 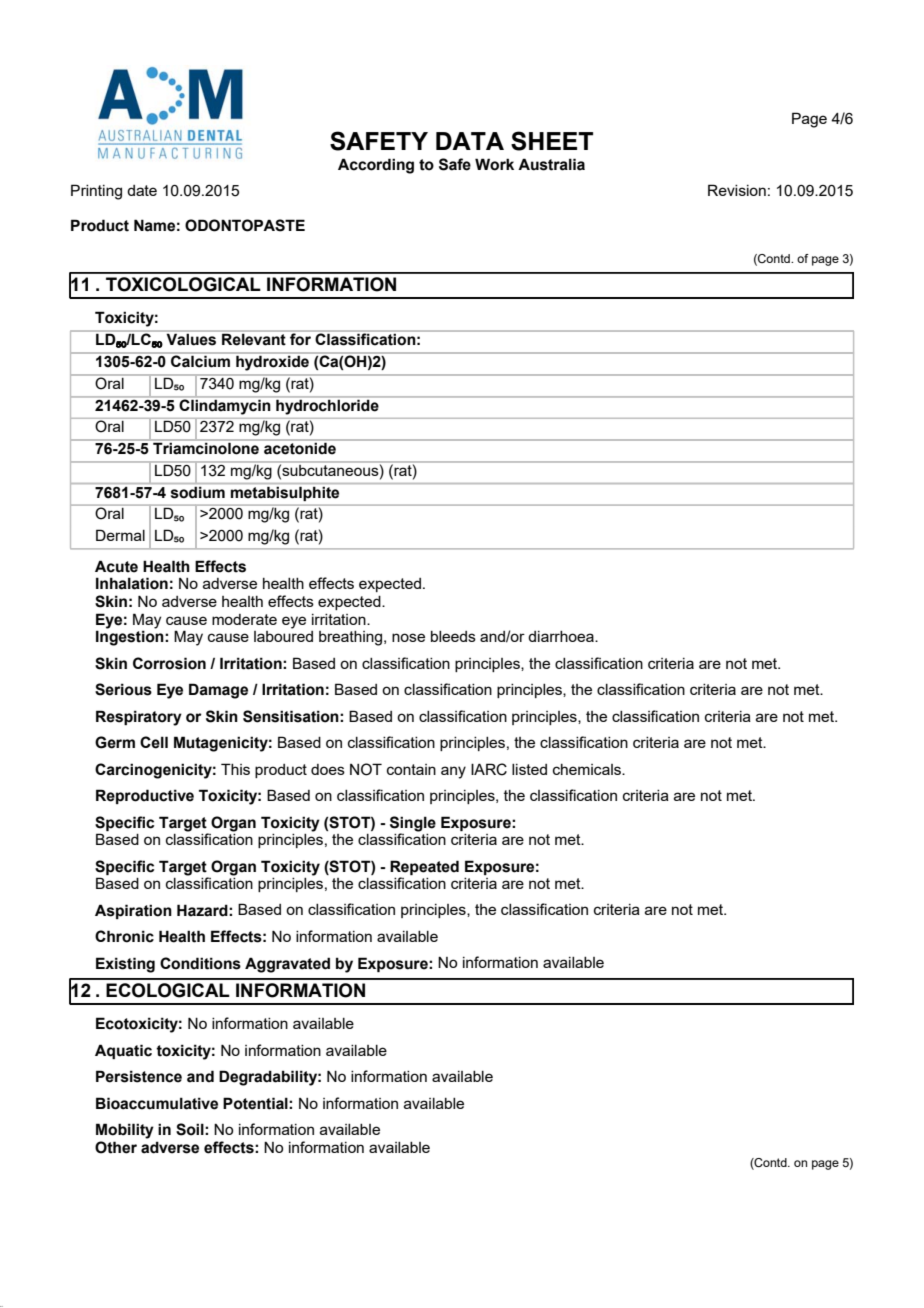 I want to click on Revision, so click(x=737, y=190).
